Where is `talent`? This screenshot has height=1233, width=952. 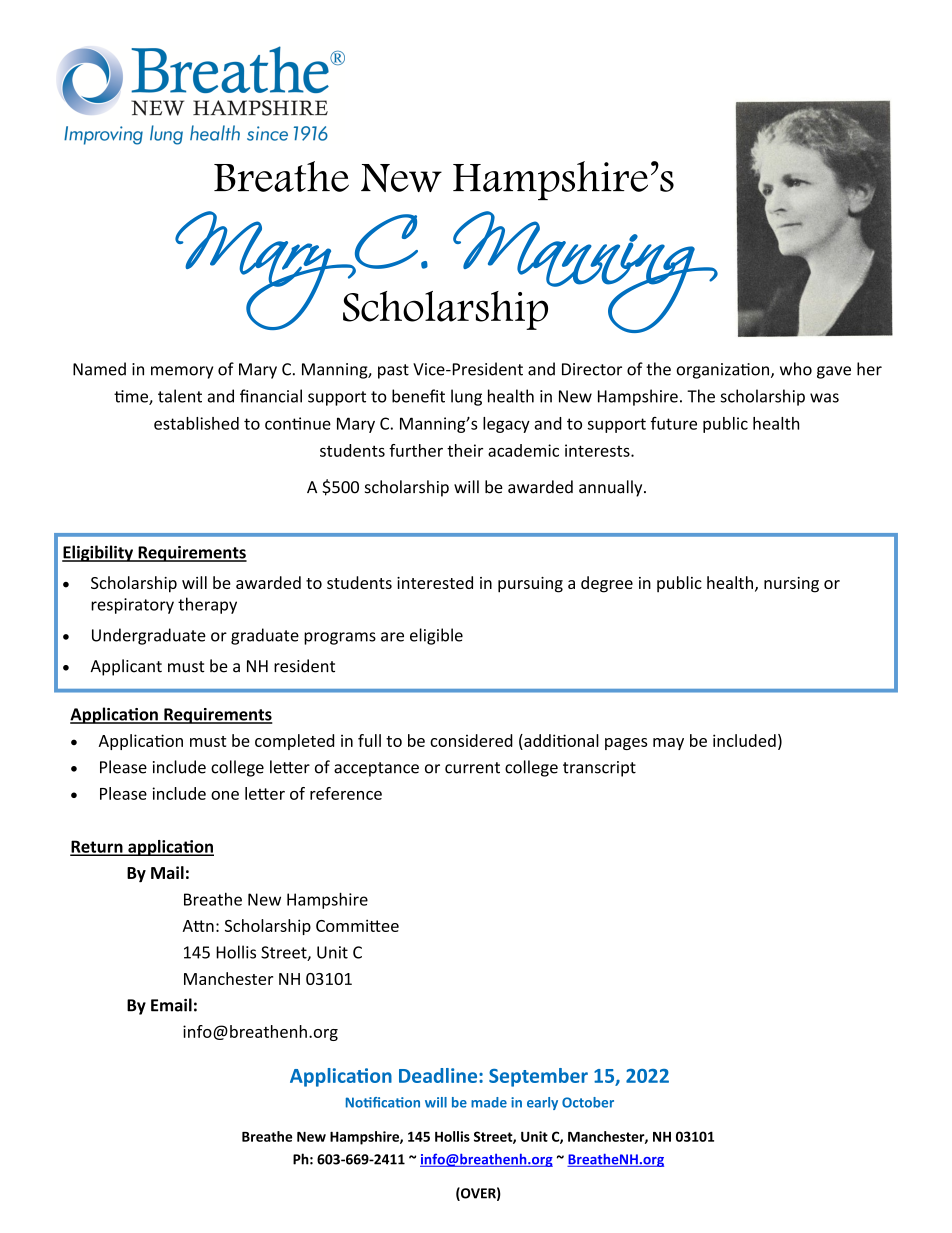
talent is located at coordinates (180, 396).
